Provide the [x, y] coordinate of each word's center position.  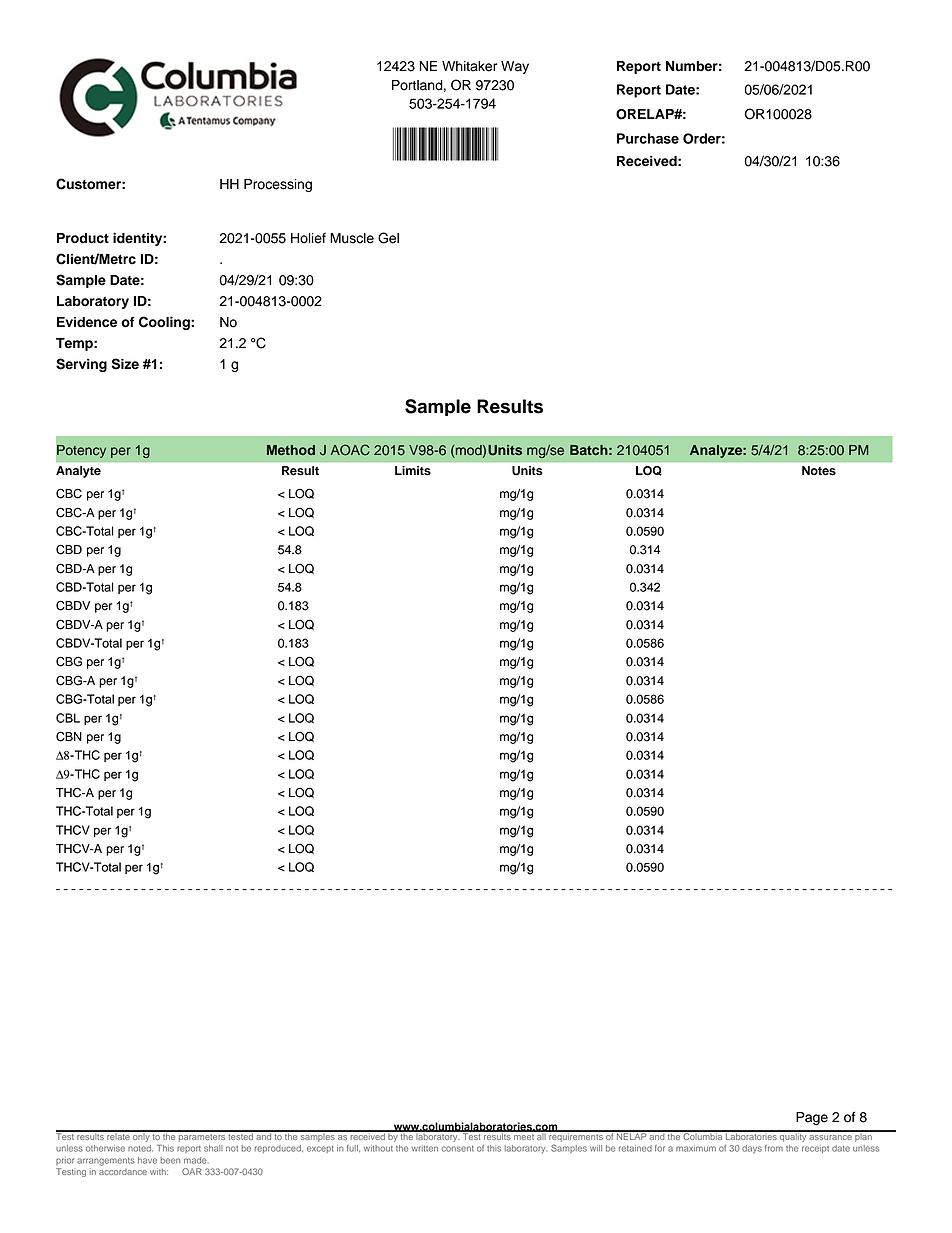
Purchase [648, 138]
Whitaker [469, 66]
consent [458, 1149]
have [147, 1160]
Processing [278, 185]
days [752, 1149]
